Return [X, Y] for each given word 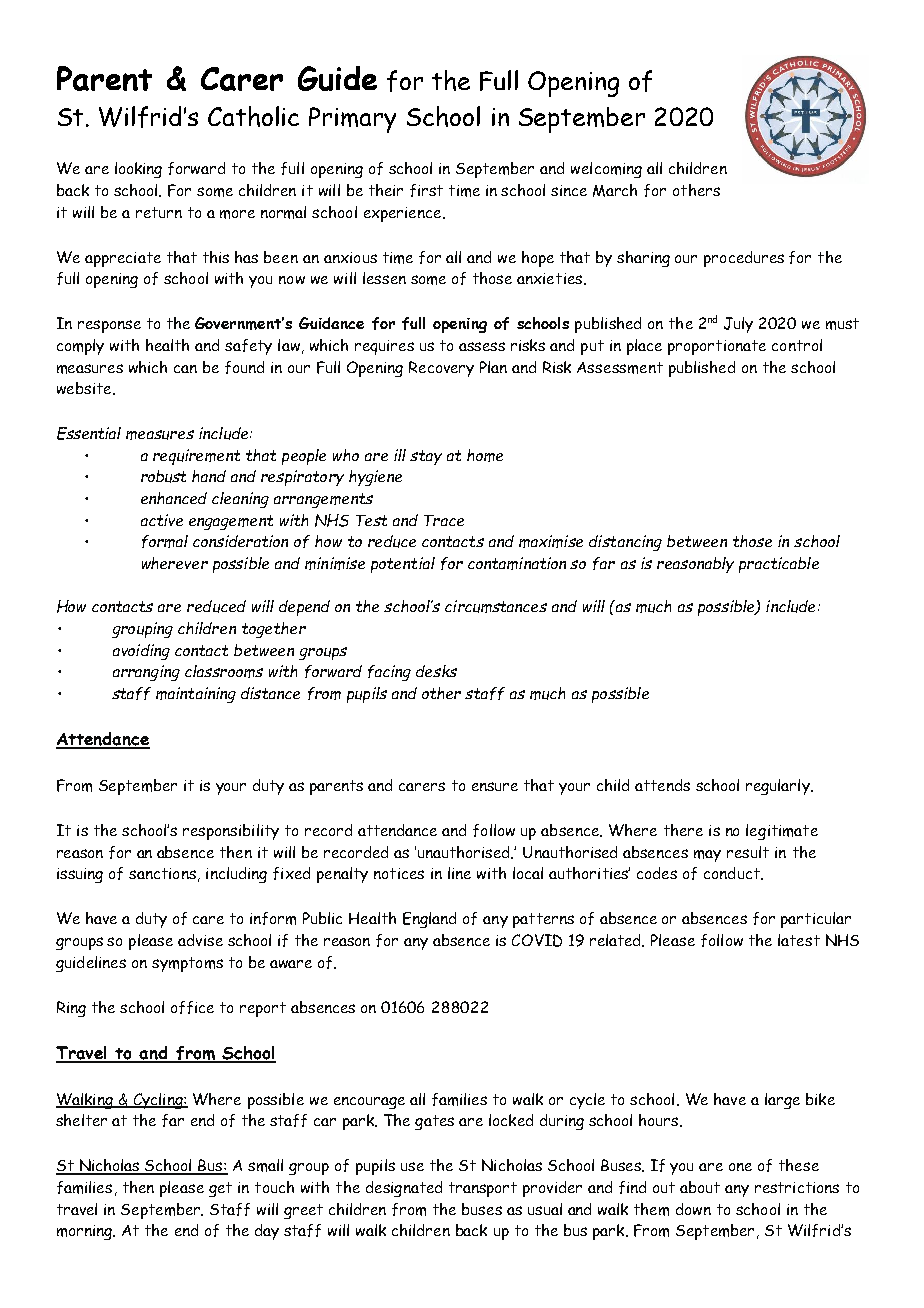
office [192, 1007]
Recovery [441, 369]
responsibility [231, 832]
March [615, 190]
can [185, 369]
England [429, 920]
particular [816, 920]
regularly [779, 787]
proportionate [717, 347]
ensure [495, 786]
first [426, 190]
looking [138, 170]
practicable [779, 565]
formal [165, 541]
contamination [517, 563]
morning [85, 1232]
